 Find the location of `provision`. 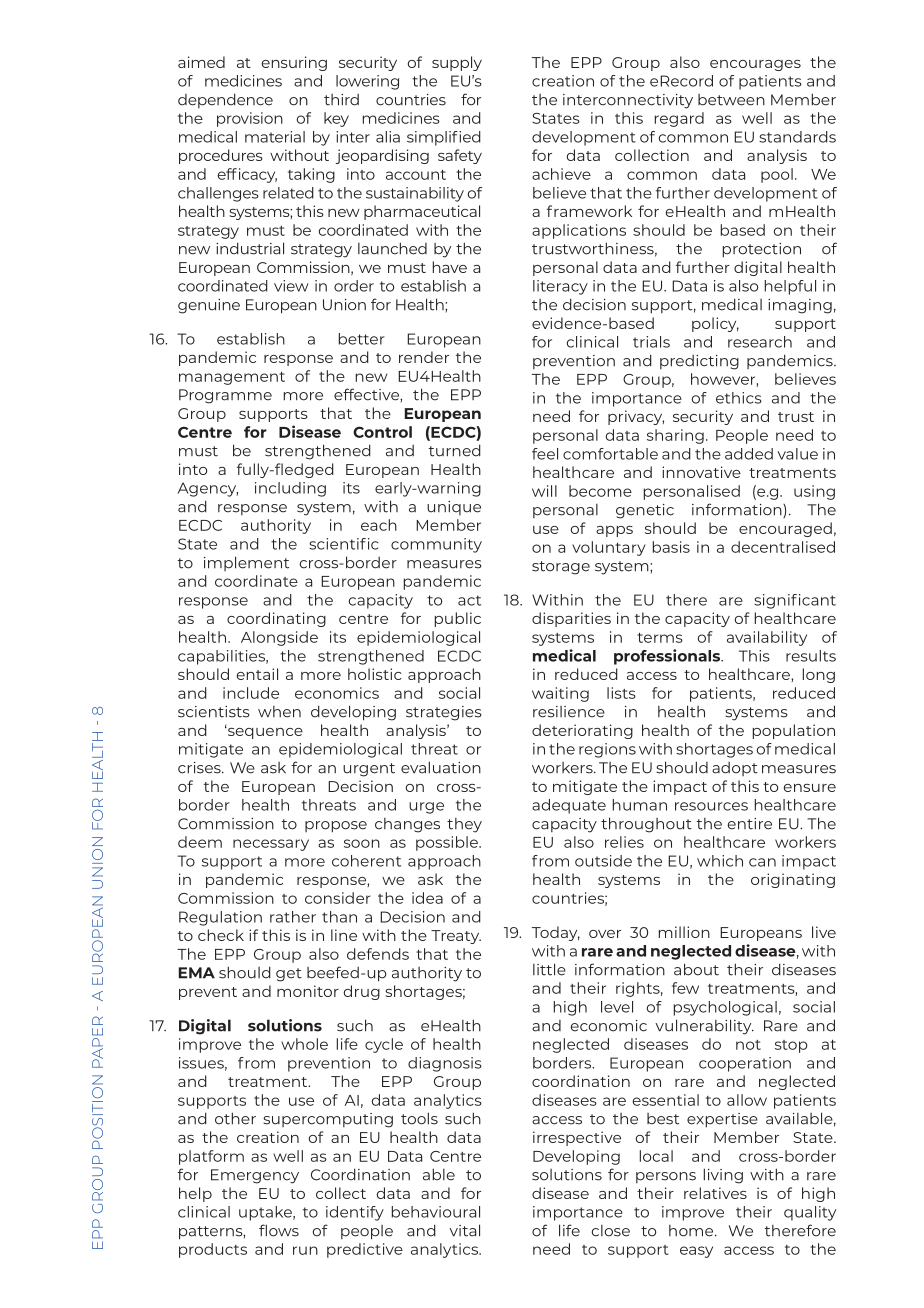

provision is located at coordinates (250, 119).
